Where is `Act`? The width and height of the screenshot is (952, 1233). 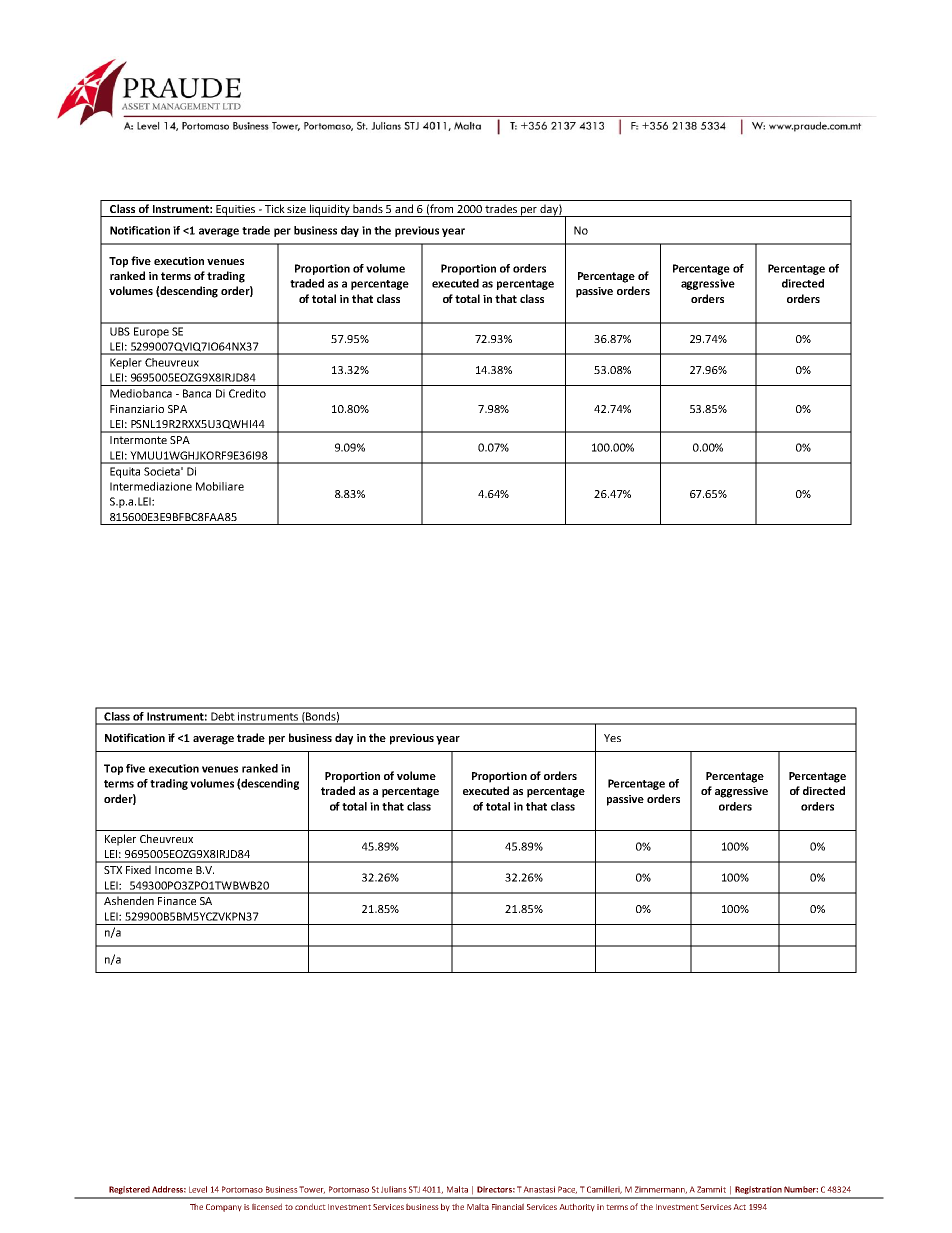 Act is located at coordinates (739, 1207).
